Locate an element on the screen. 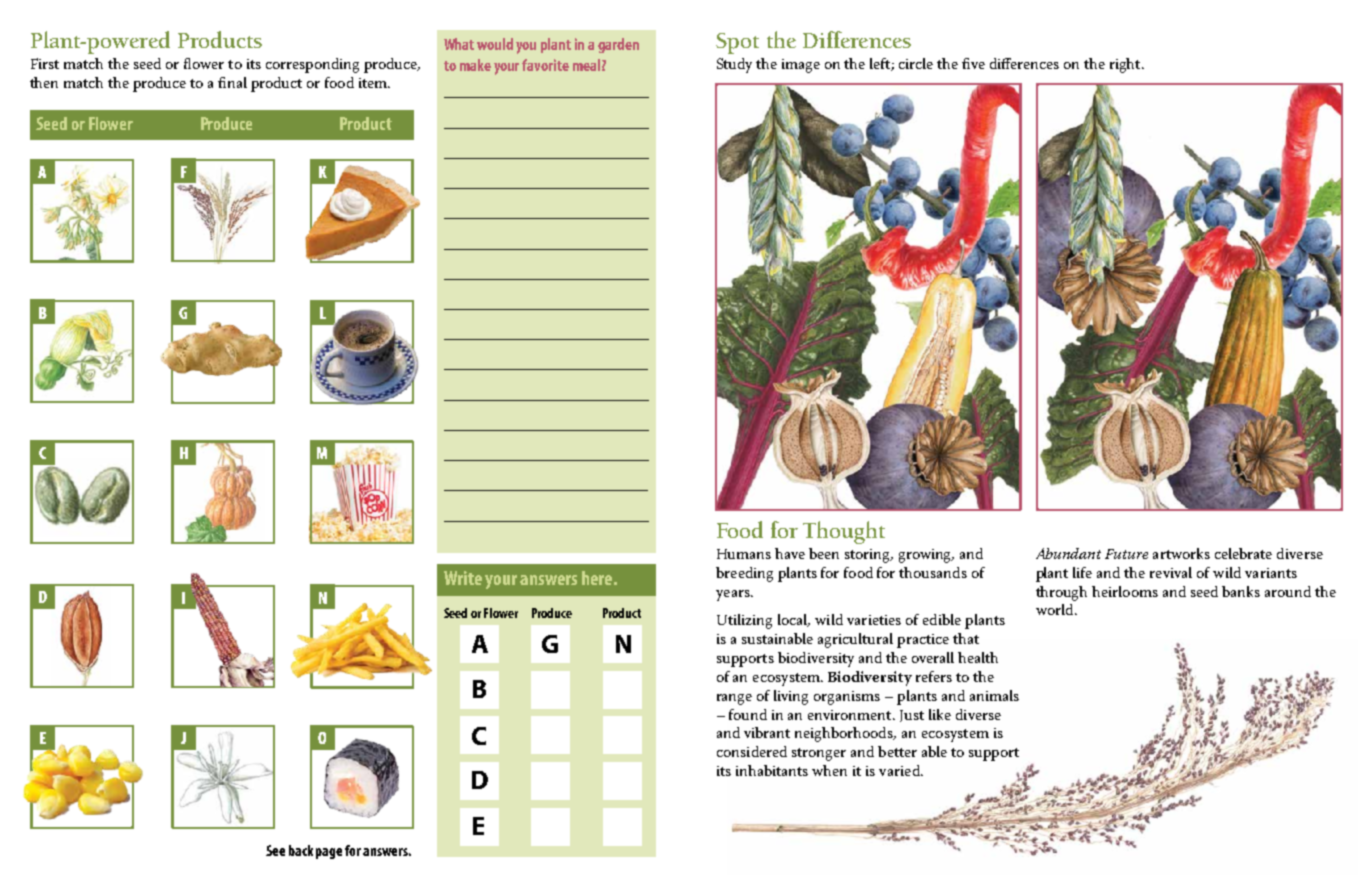  Future is located at coordinates (1126, 554).
